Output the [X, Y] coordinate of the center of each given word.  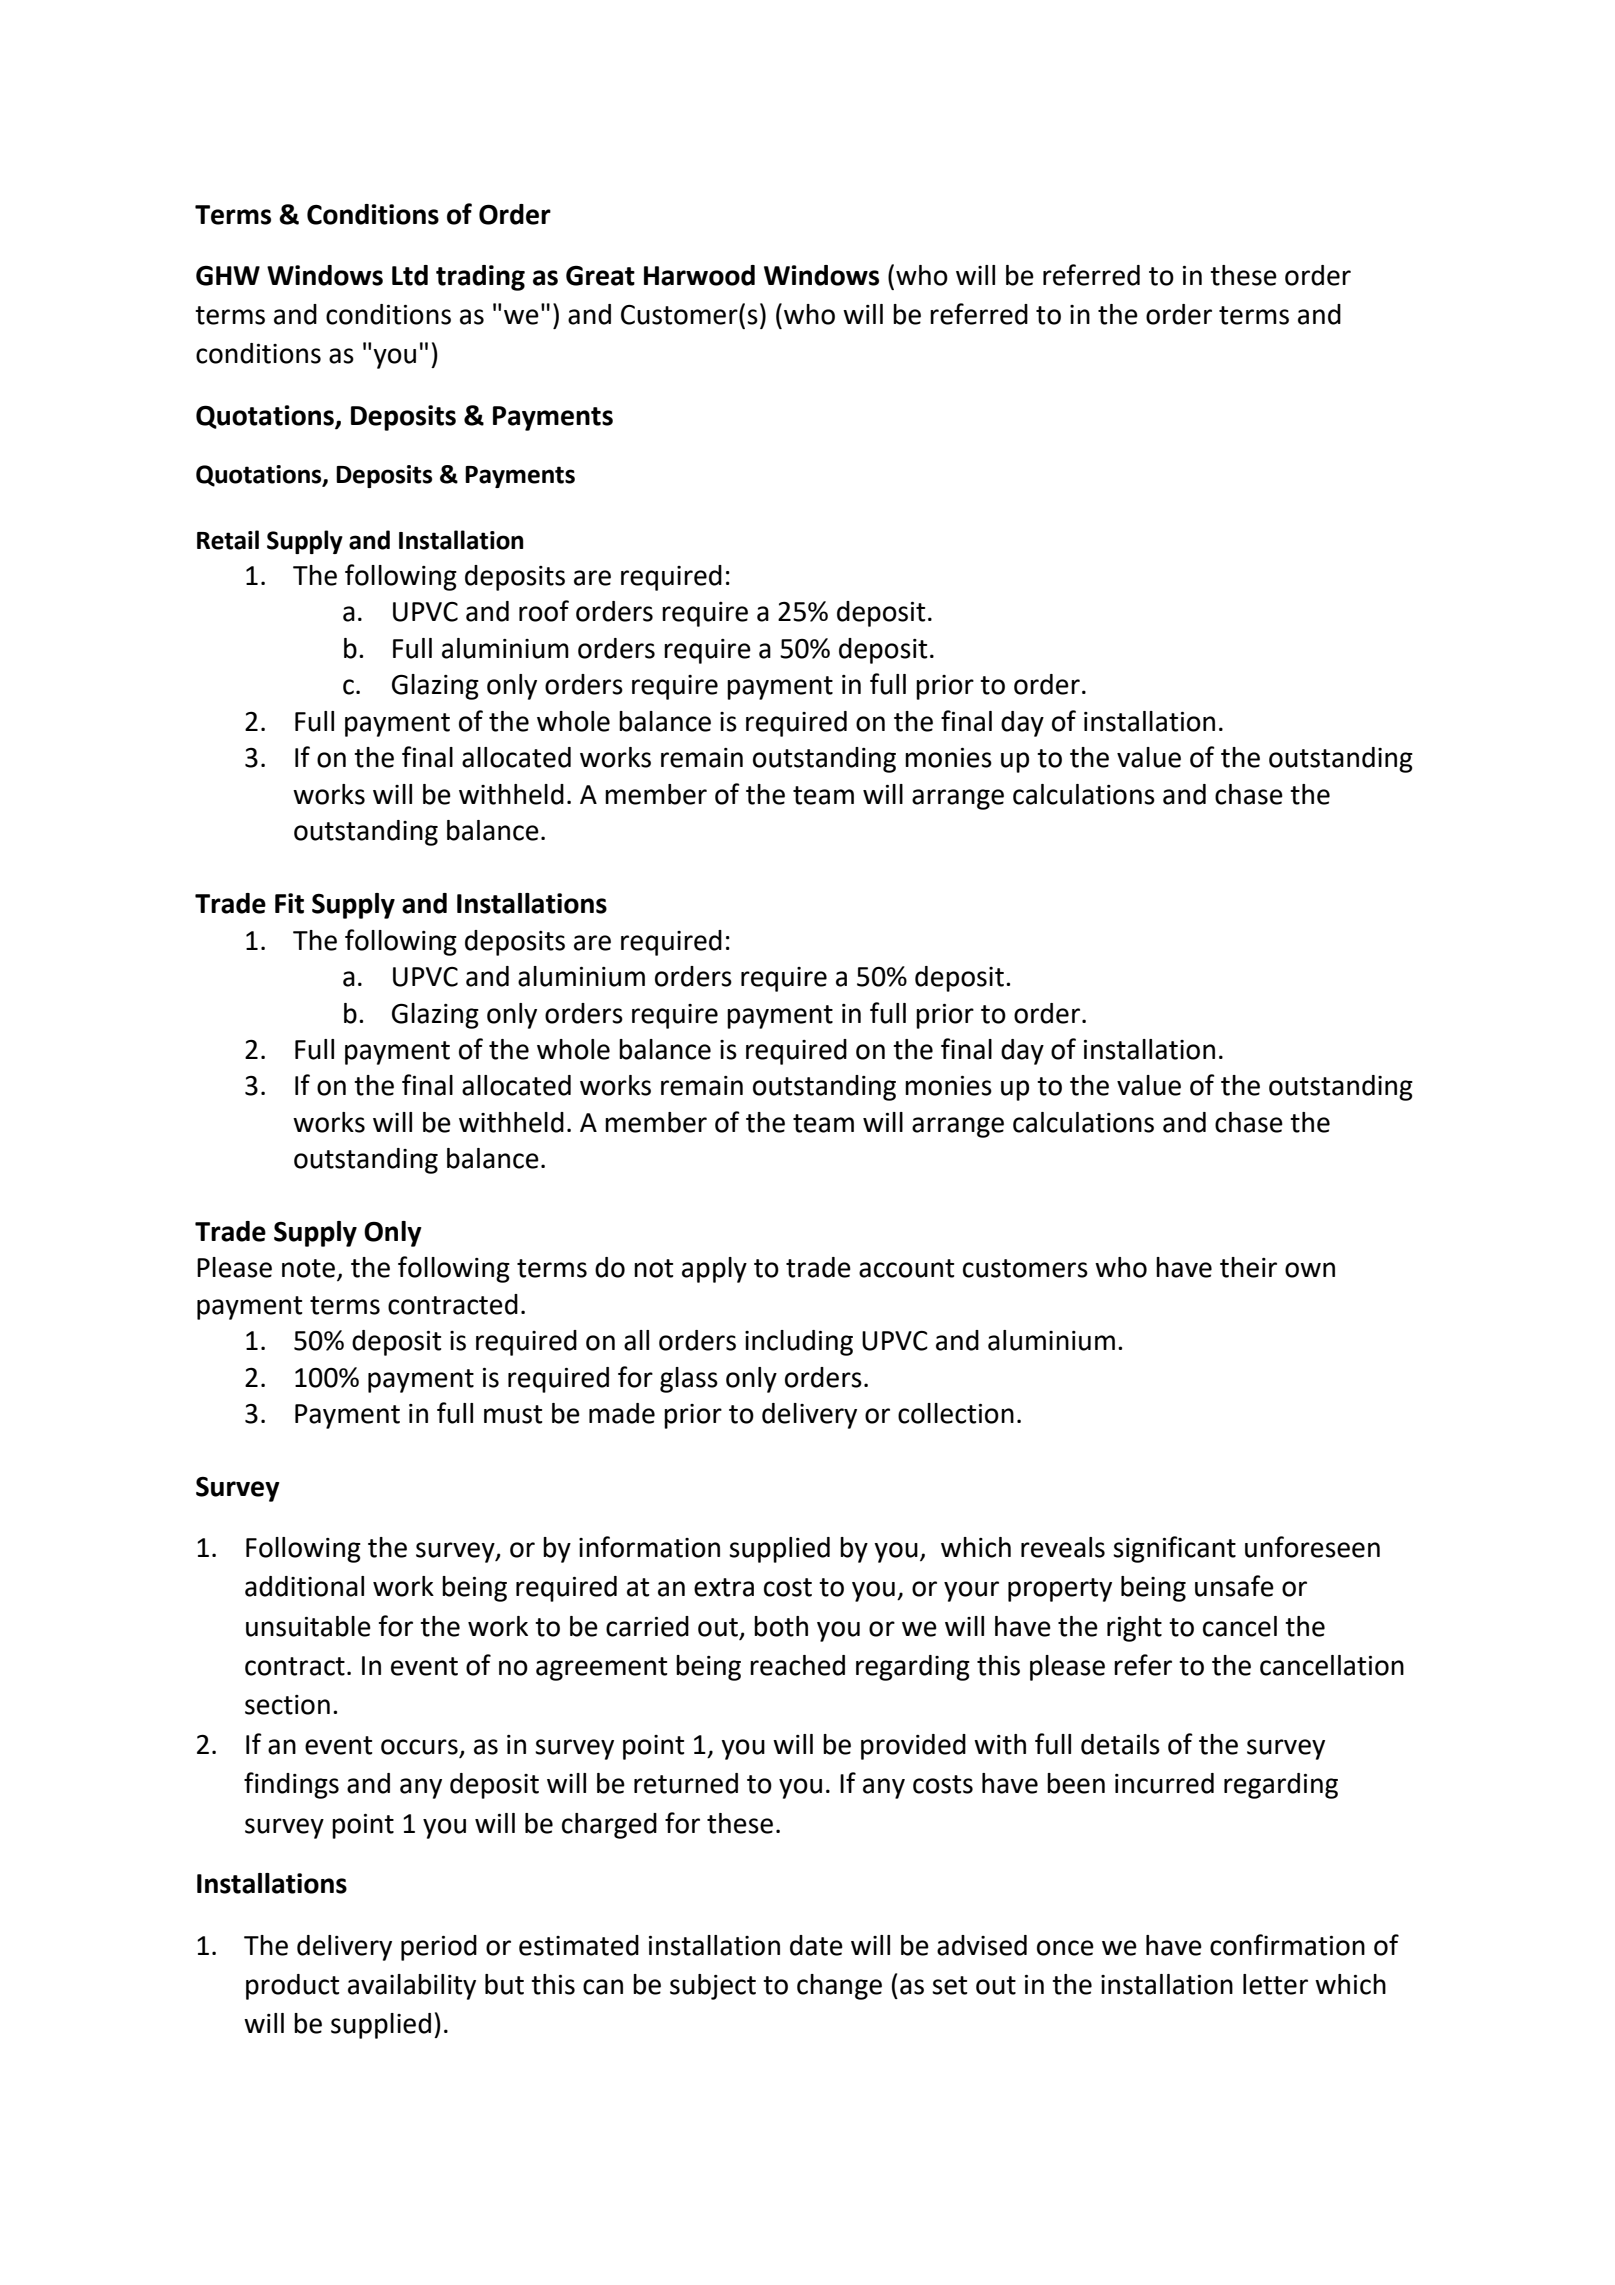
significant [1174, 1549]
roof [544, 611]
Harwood [699, 275]
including [799, 1343]
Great [600, 275]
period [439, 1948]
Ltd [410, 275]
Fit [289, 903]
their [1248, 1267]
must [513, 1414]
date [816, 1945]
